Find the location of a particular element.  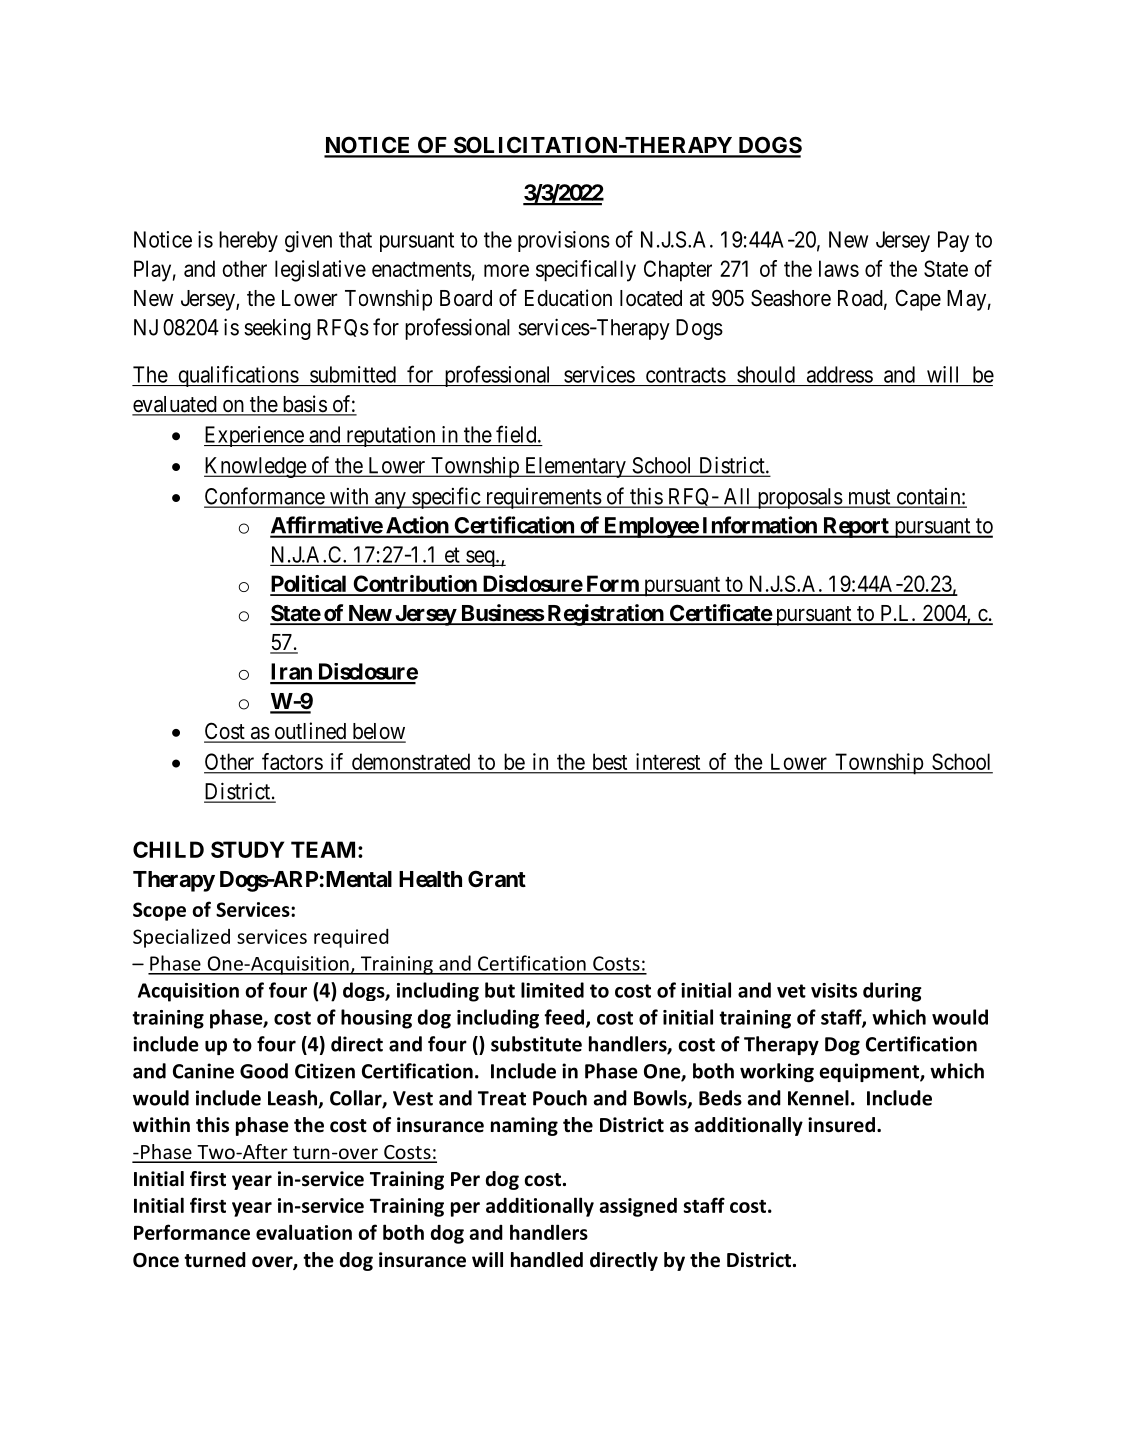

Registration is located at coordinates (605, 615).
